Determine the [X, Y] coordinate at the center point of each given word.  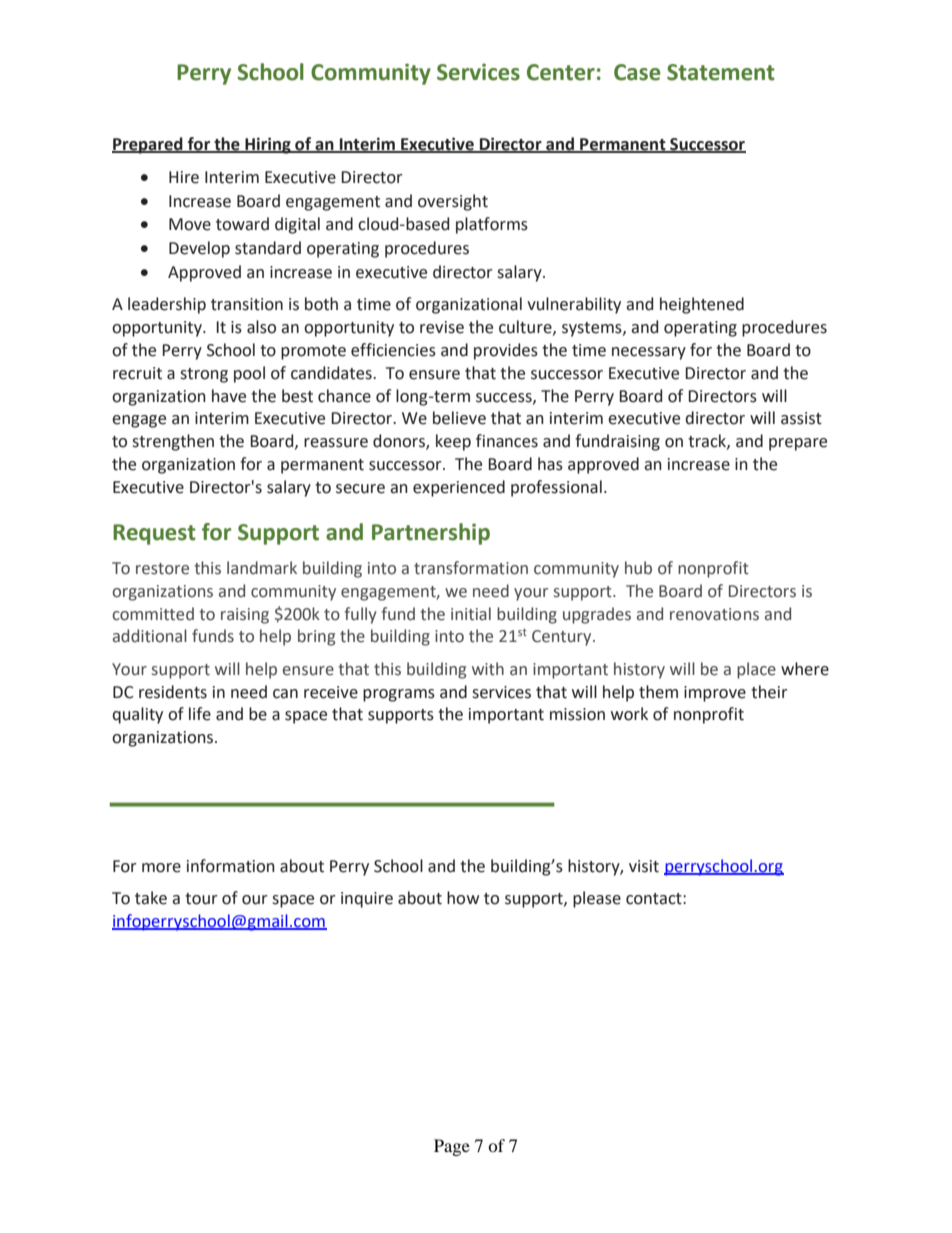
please [597, 899]
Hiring [268, 145]
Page [452, 1147]
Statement [721, 72]
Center [561, 72]
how [463, 898]
